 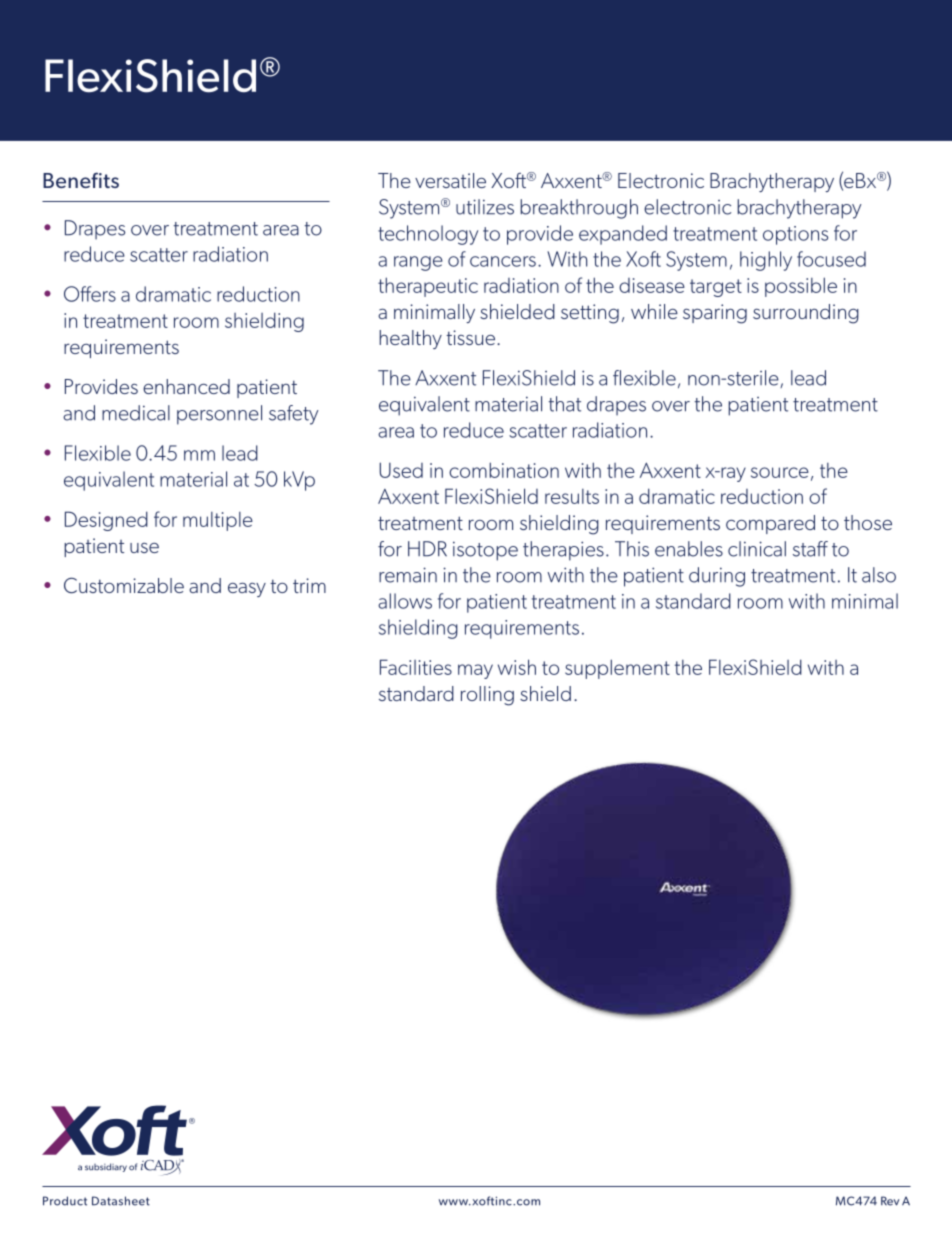 What do you see at coordinates (81, 180) in the screenshot?
I see `Benefits` at bounding box center [81, 180].
